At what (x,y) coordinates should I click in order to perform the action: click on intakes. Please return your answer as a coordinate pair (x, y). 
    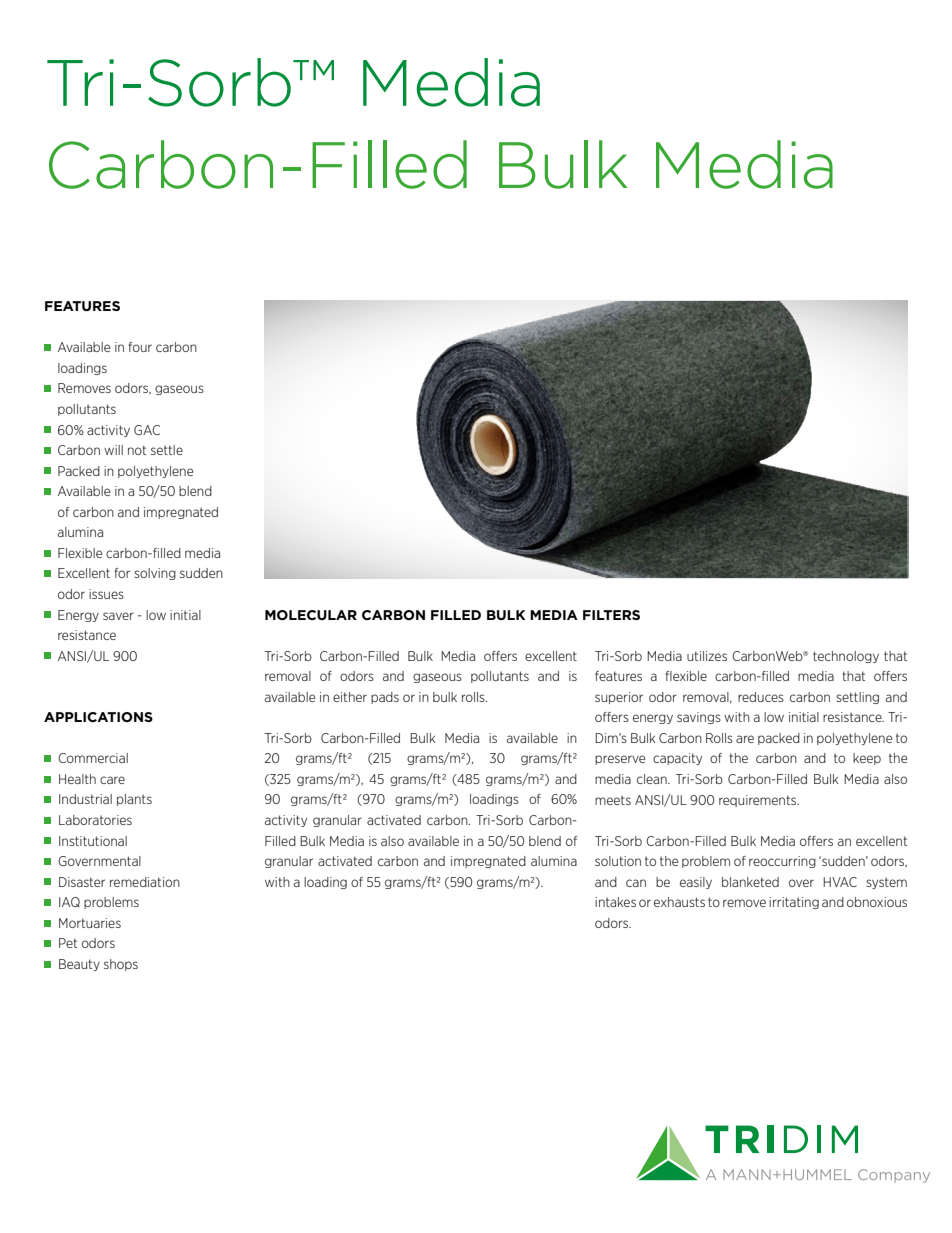
    Looking at the image, I should click on (615, 902).
